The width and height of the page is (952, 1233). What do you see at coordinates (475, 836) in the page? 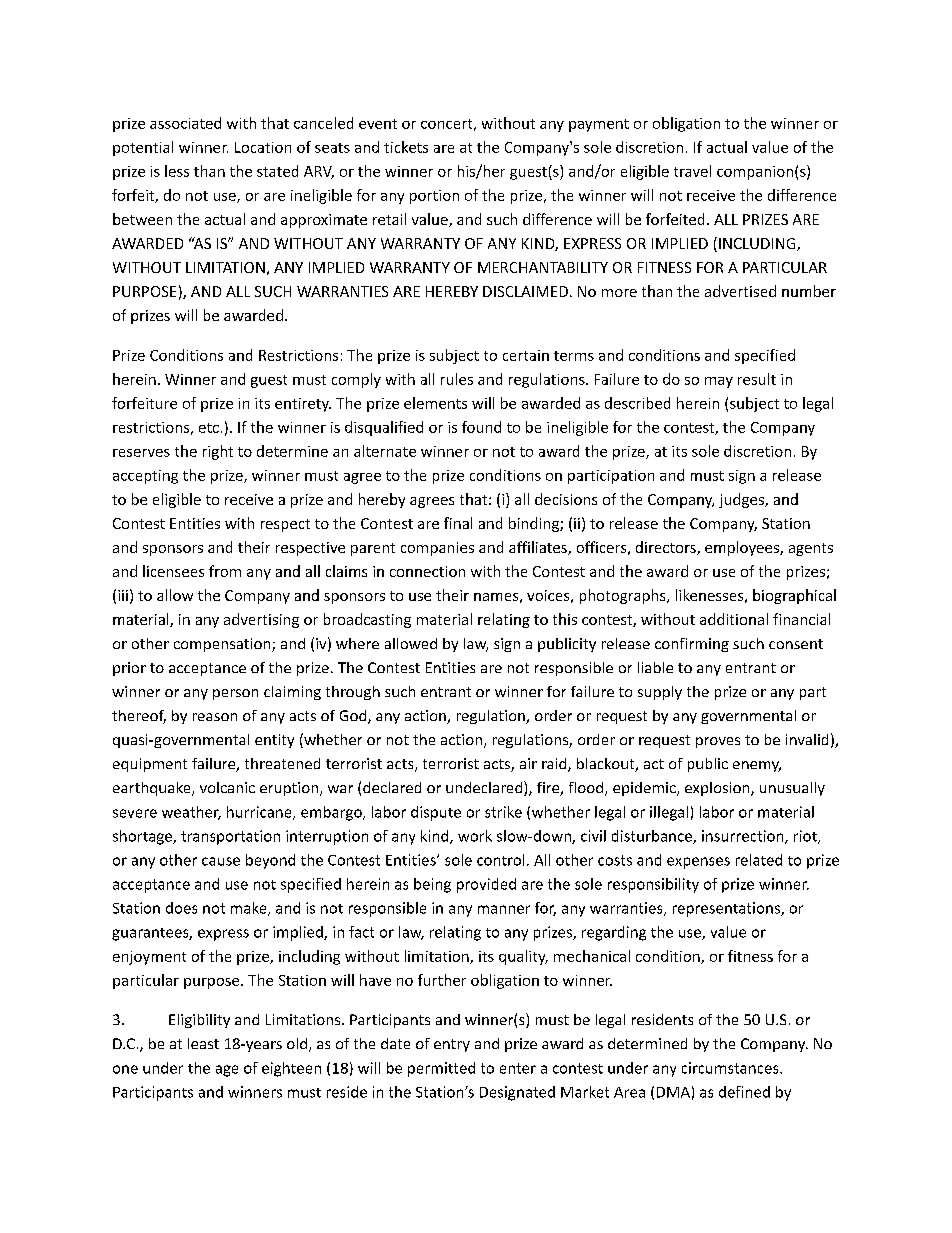
I see `work` at bounding box center [475, 836].
